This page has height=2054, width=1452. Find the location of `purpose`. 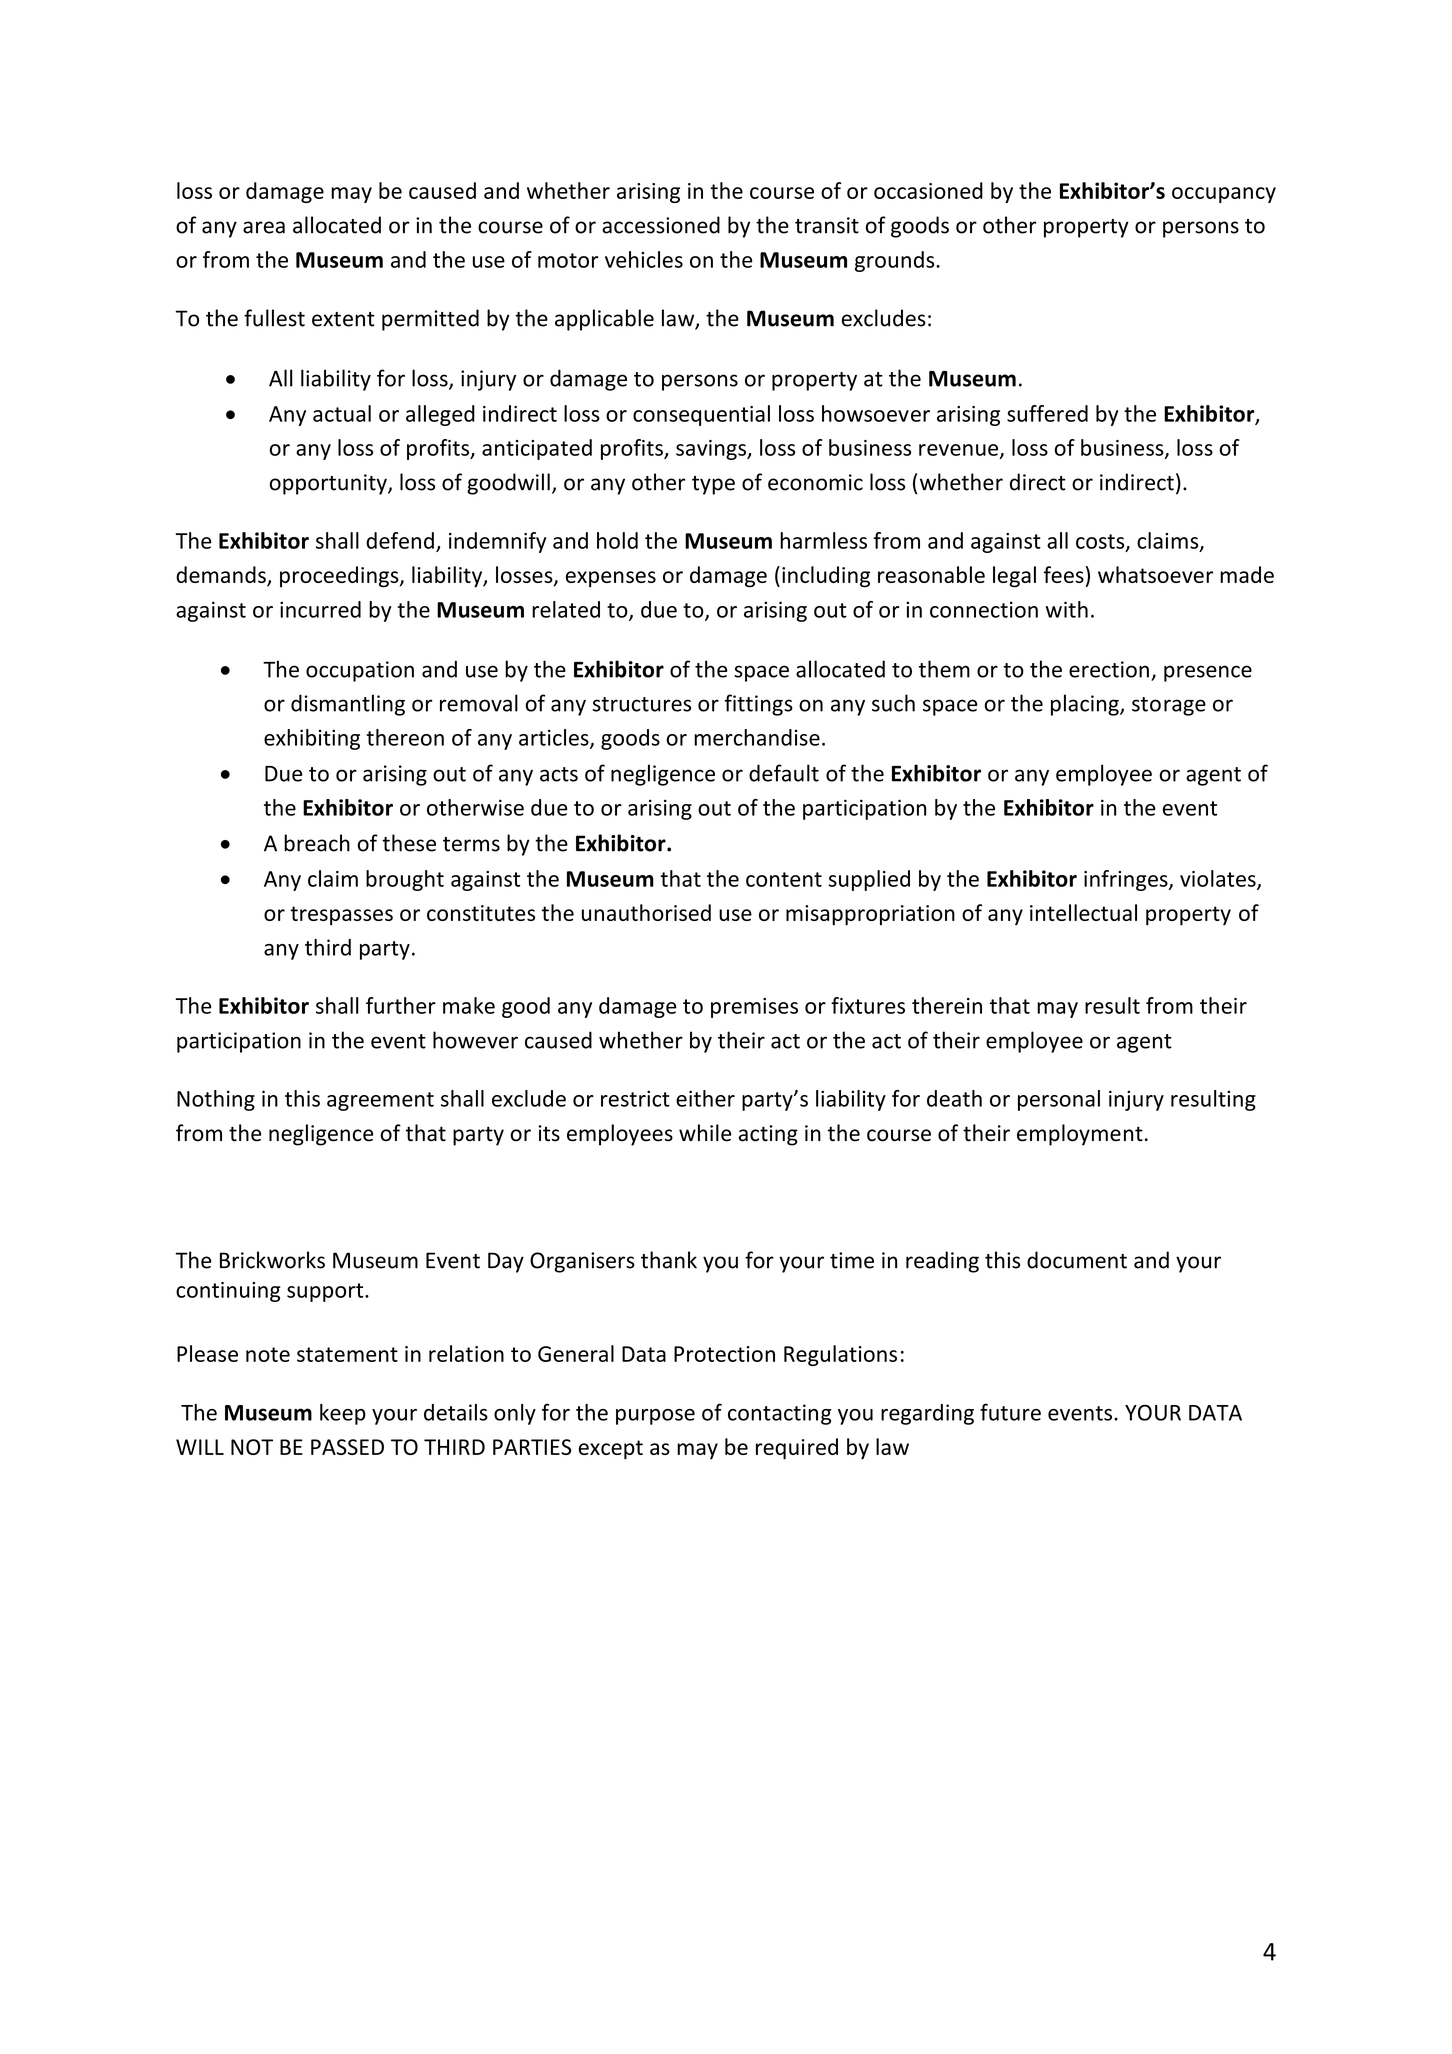

purpose is located at coordinates (655, 1417).
